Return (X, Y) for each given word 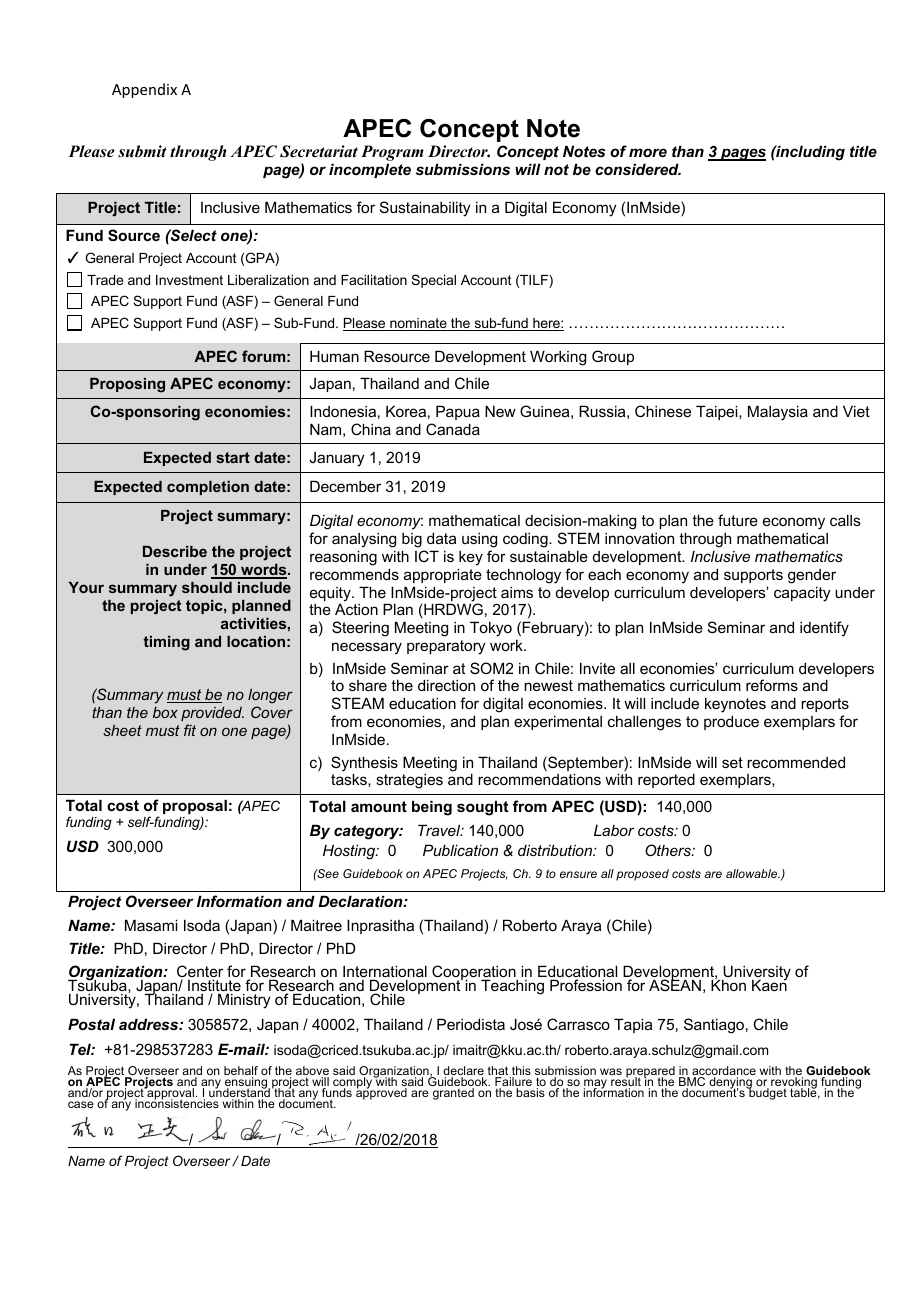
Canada (453, 429)
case (81, 1104)
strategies (409, 781)
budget (767, 1093)
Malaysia (778, 413)
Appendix (144, 90)
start (233, 457)
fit (190, 730)
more (648, 152)
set (732, 762)
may (596, 1085)
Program (392, 154)
